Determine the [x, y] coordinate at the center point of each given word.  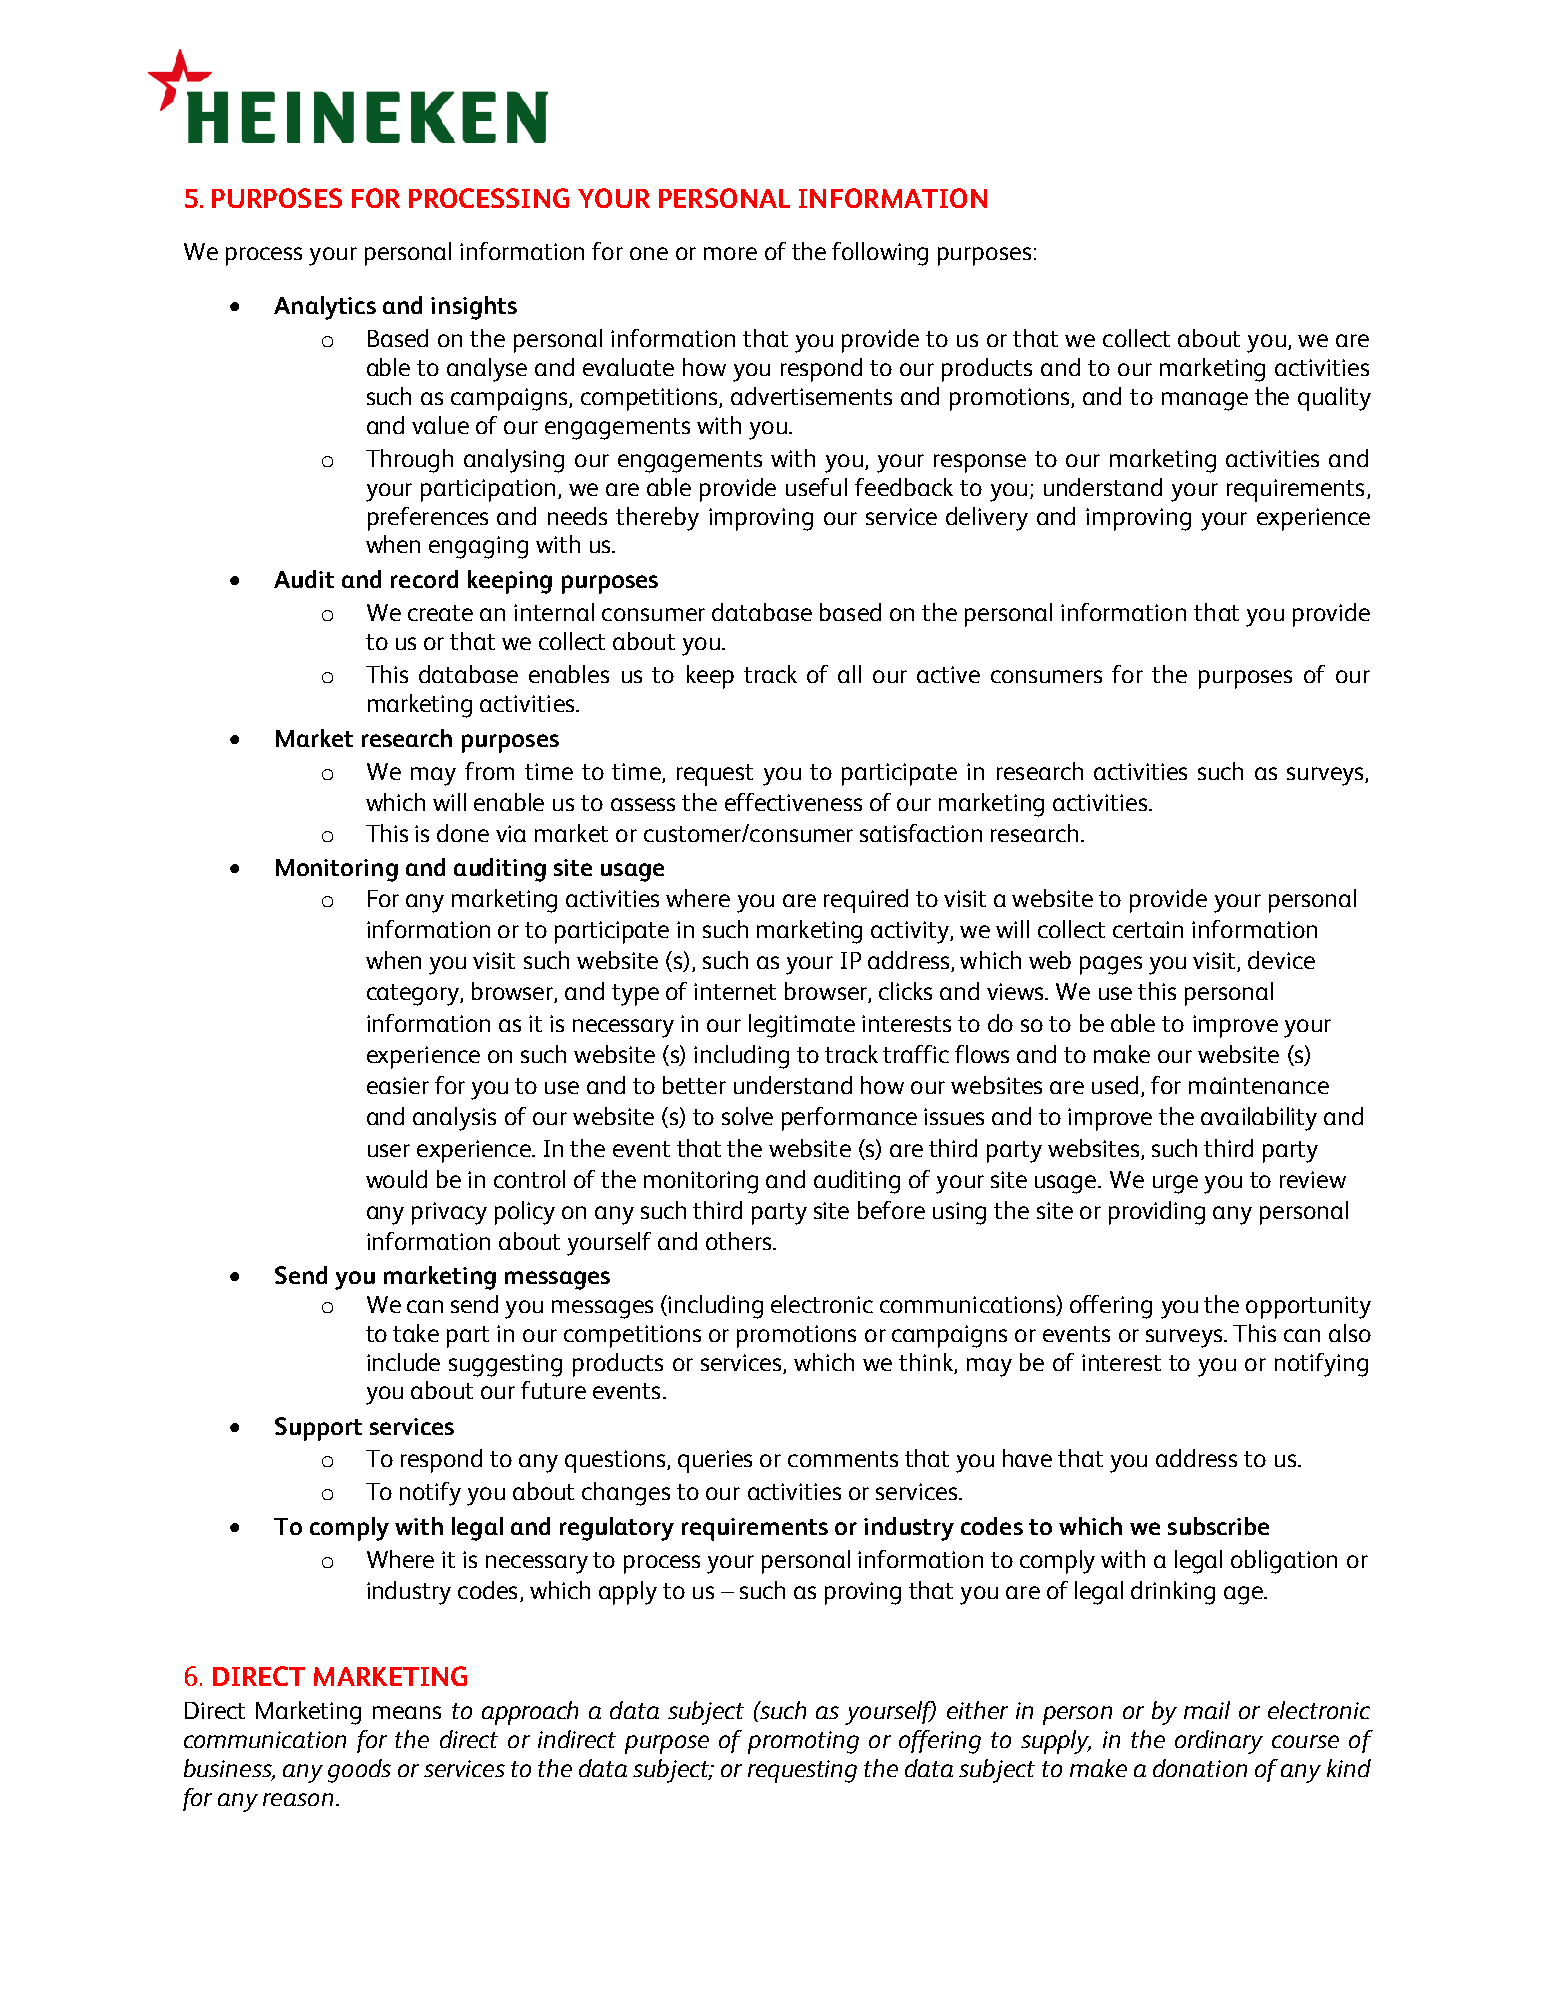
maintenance [1259, 1085]
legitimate [802, 1026]
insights [474, 308]
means [407, 1712]
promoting [803, 1742]
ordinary [1219, 1742]
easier [398, 1085]
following [880, 254]
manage [1205, 401]
